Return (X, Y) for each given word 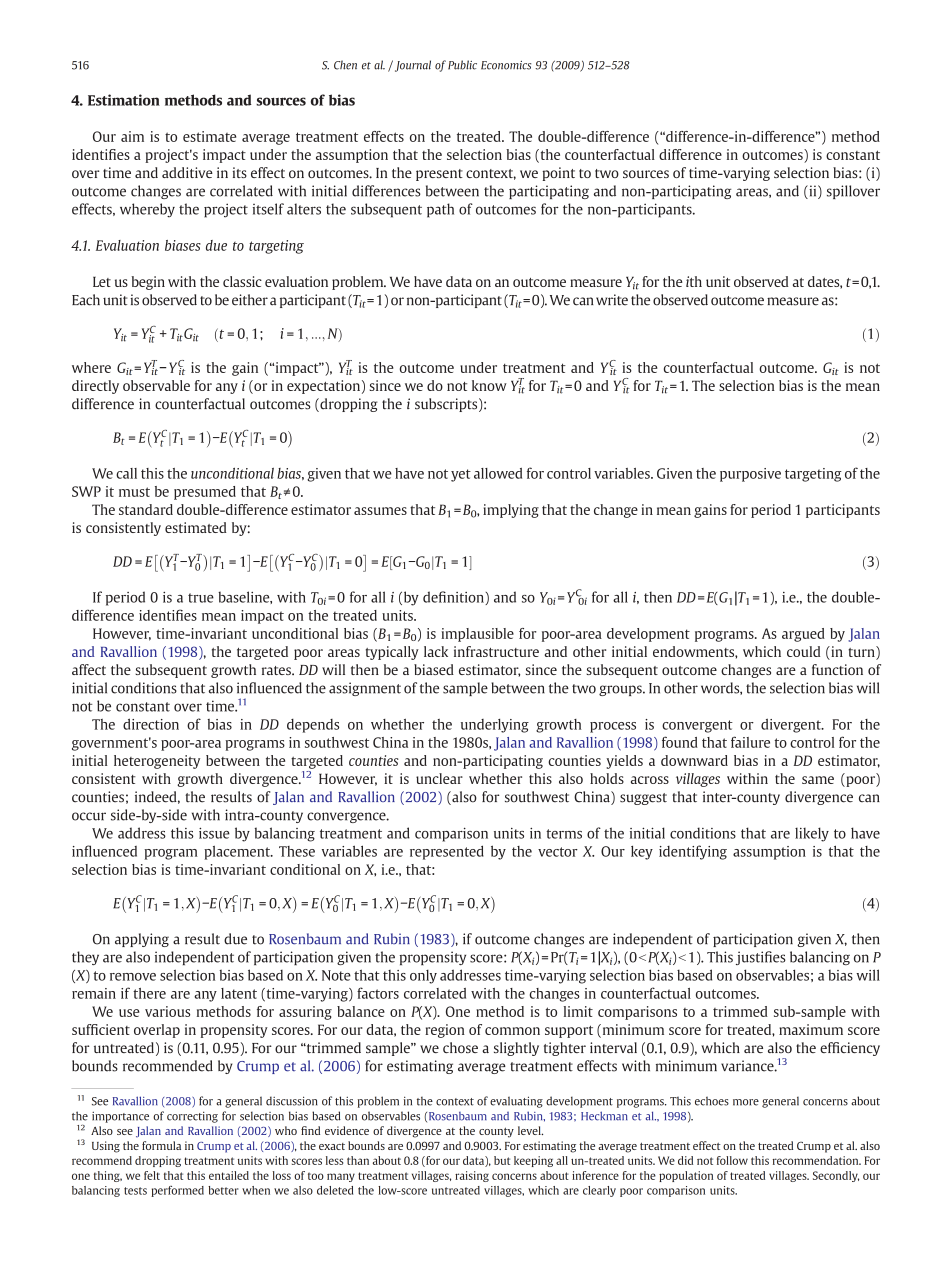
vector (558, 852)
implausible (477, 635)
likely (812, 834)
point (558, 174)
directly (95, 387)
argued (803, 635)
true (201, 598)
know (489, 385)
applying (142, 940)
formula (161, 1145)
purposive (750, 475)
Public (462, 65)
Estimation (124, 100)
